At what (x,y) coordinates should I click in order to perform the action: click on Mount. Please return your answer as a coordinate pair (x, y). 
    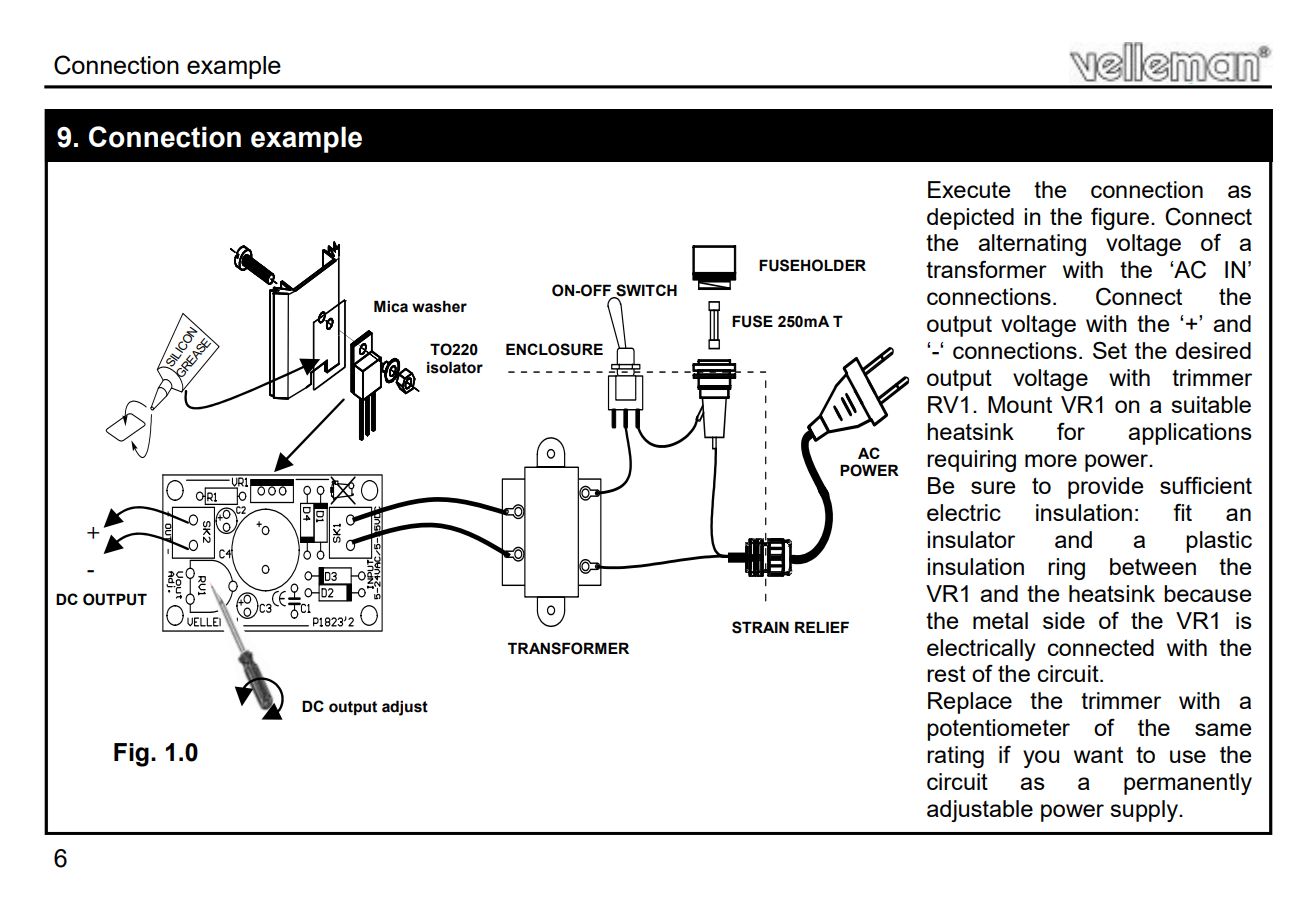
    Looking at the image, I should click on (1020, 404).
